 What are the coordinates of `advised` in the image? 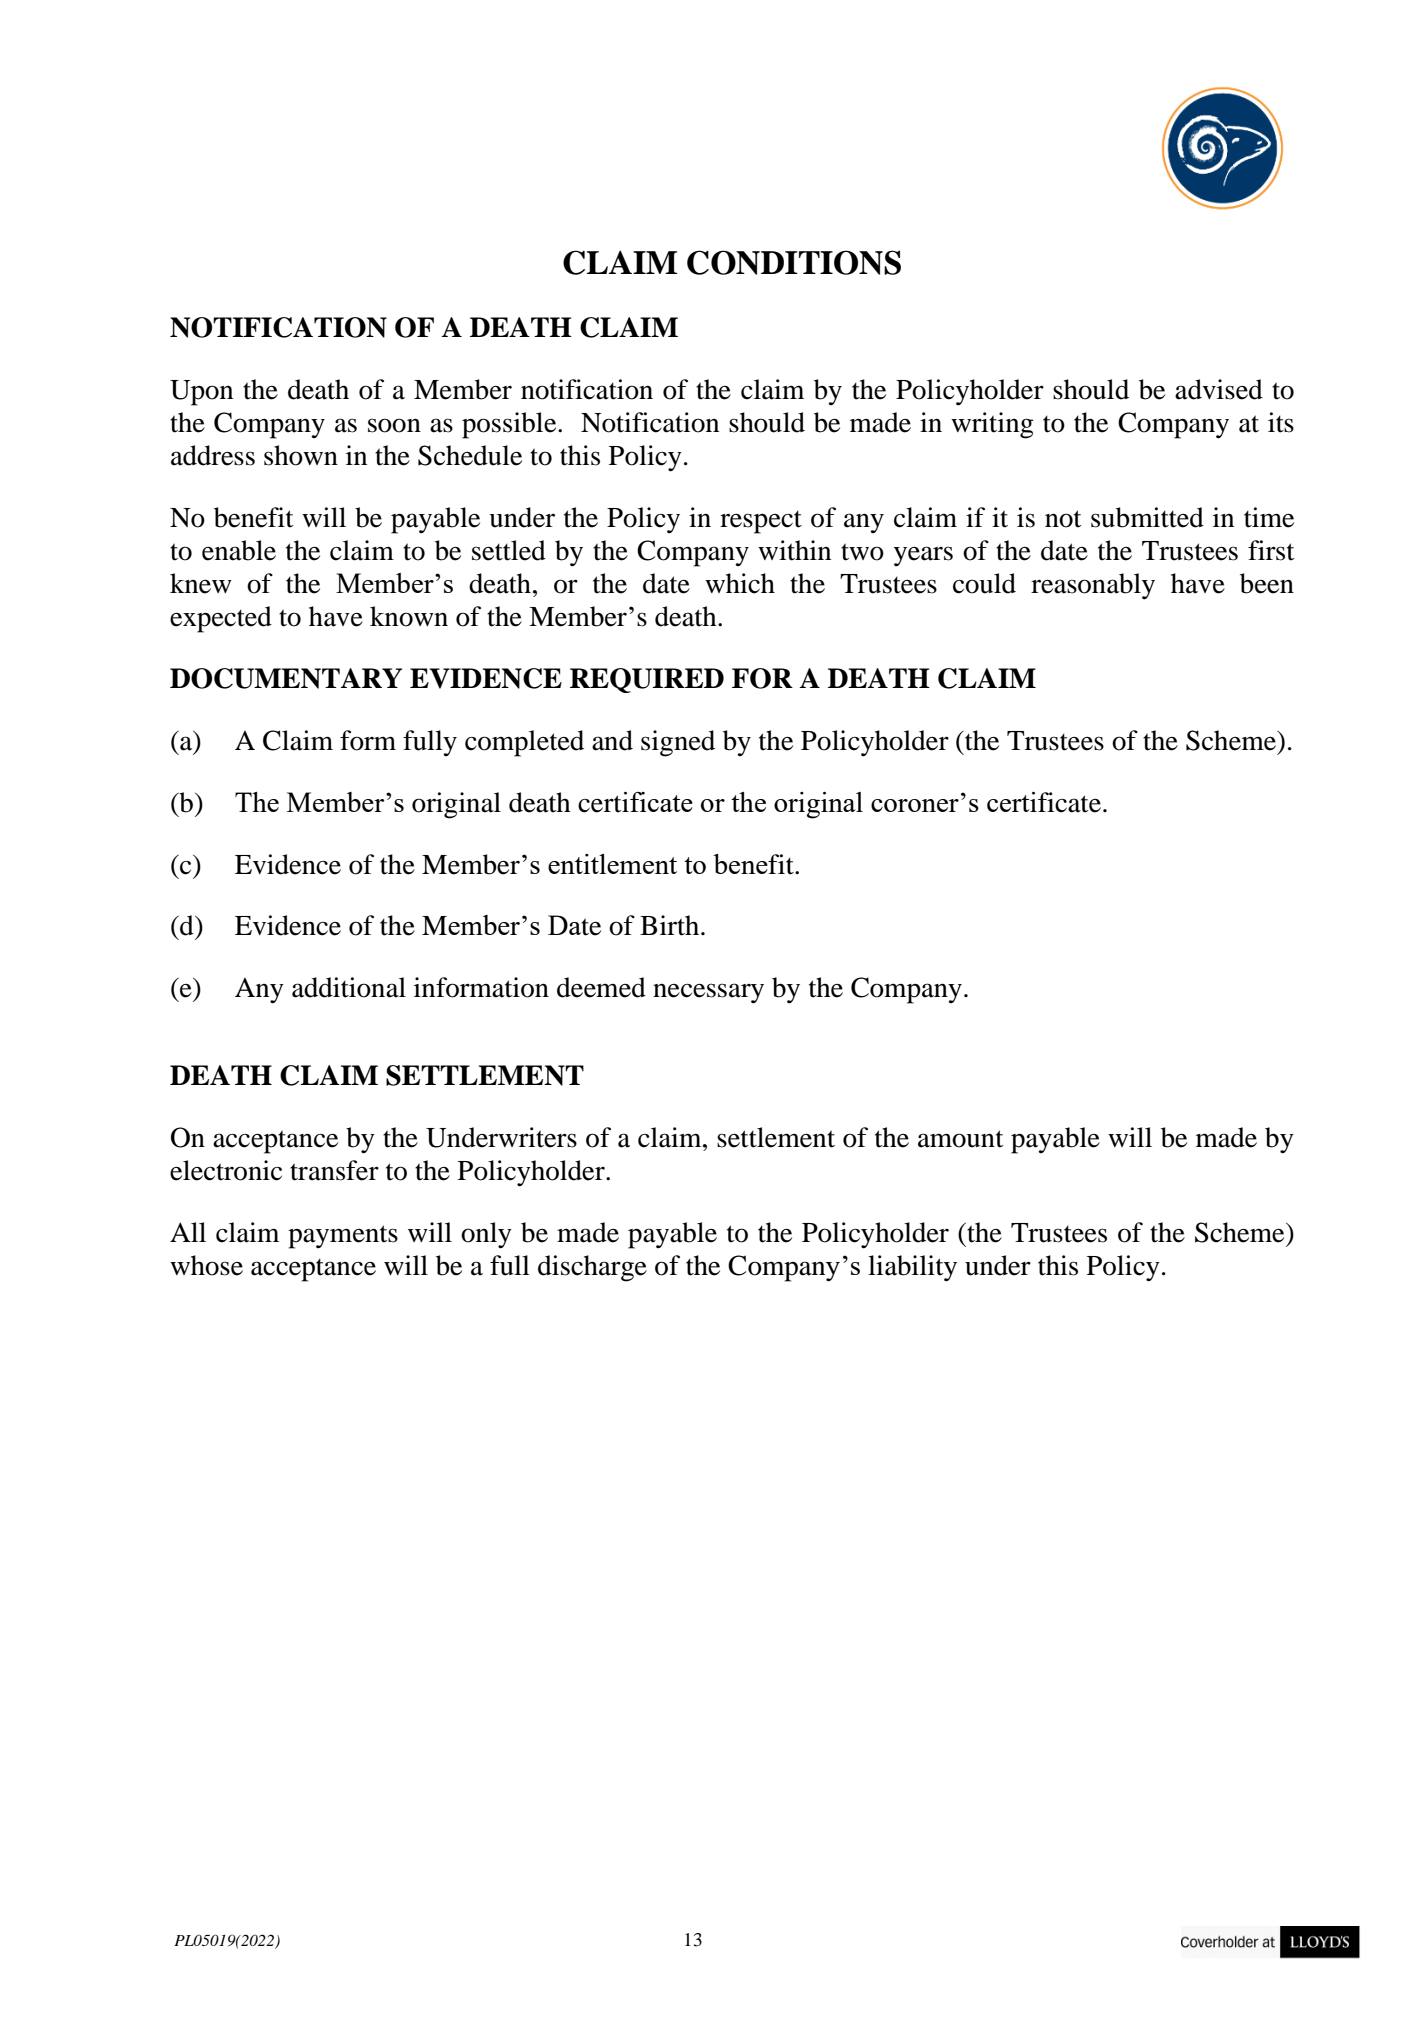 It's located at (1219, 389).
